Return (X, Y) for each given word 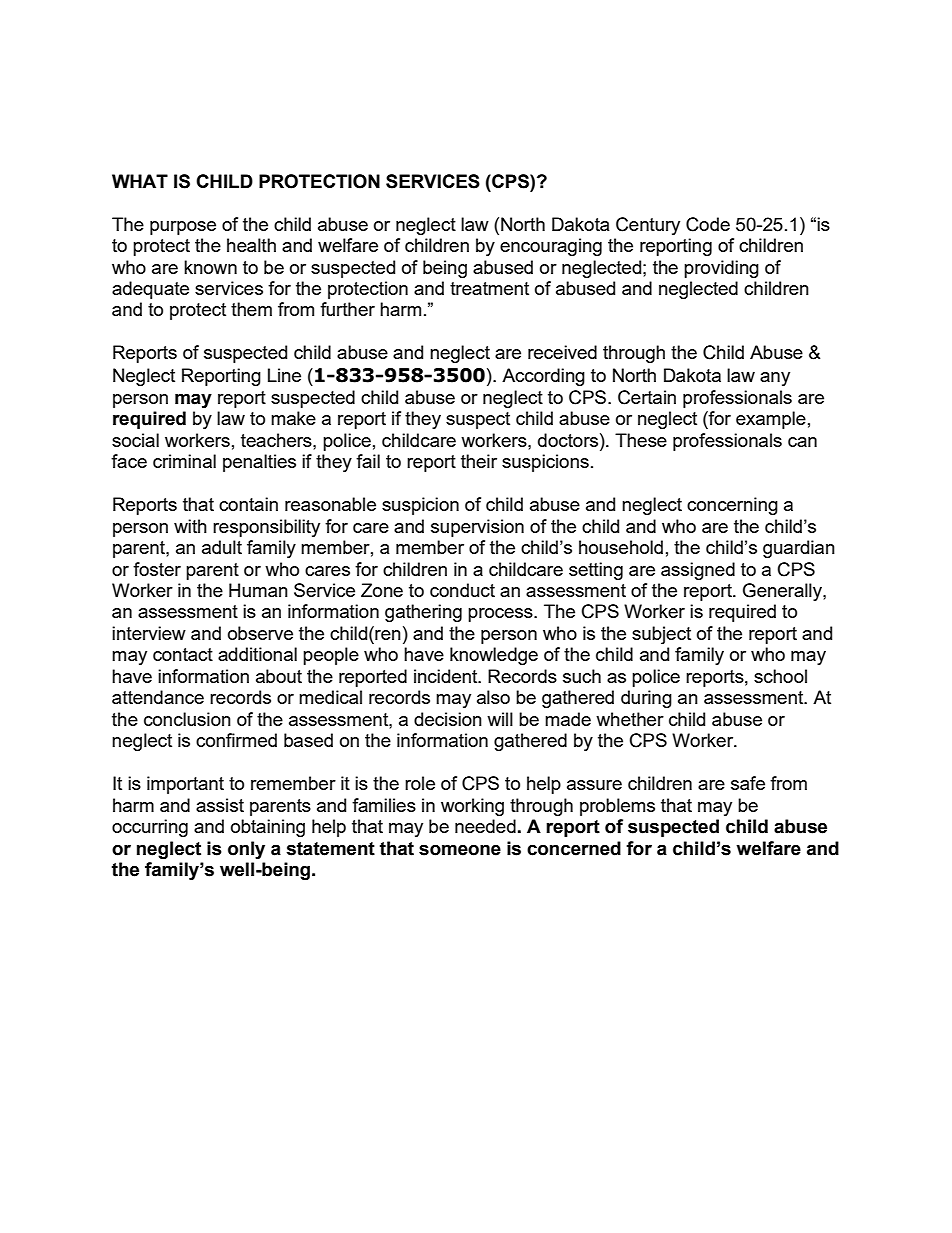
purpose (183, 228)
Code (708, 224)
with (190, 526)
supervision (477, 528)
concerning (732, 506)
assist (220, 805)
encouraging (551, 247)
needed (485, 826)
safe (748, 783)
